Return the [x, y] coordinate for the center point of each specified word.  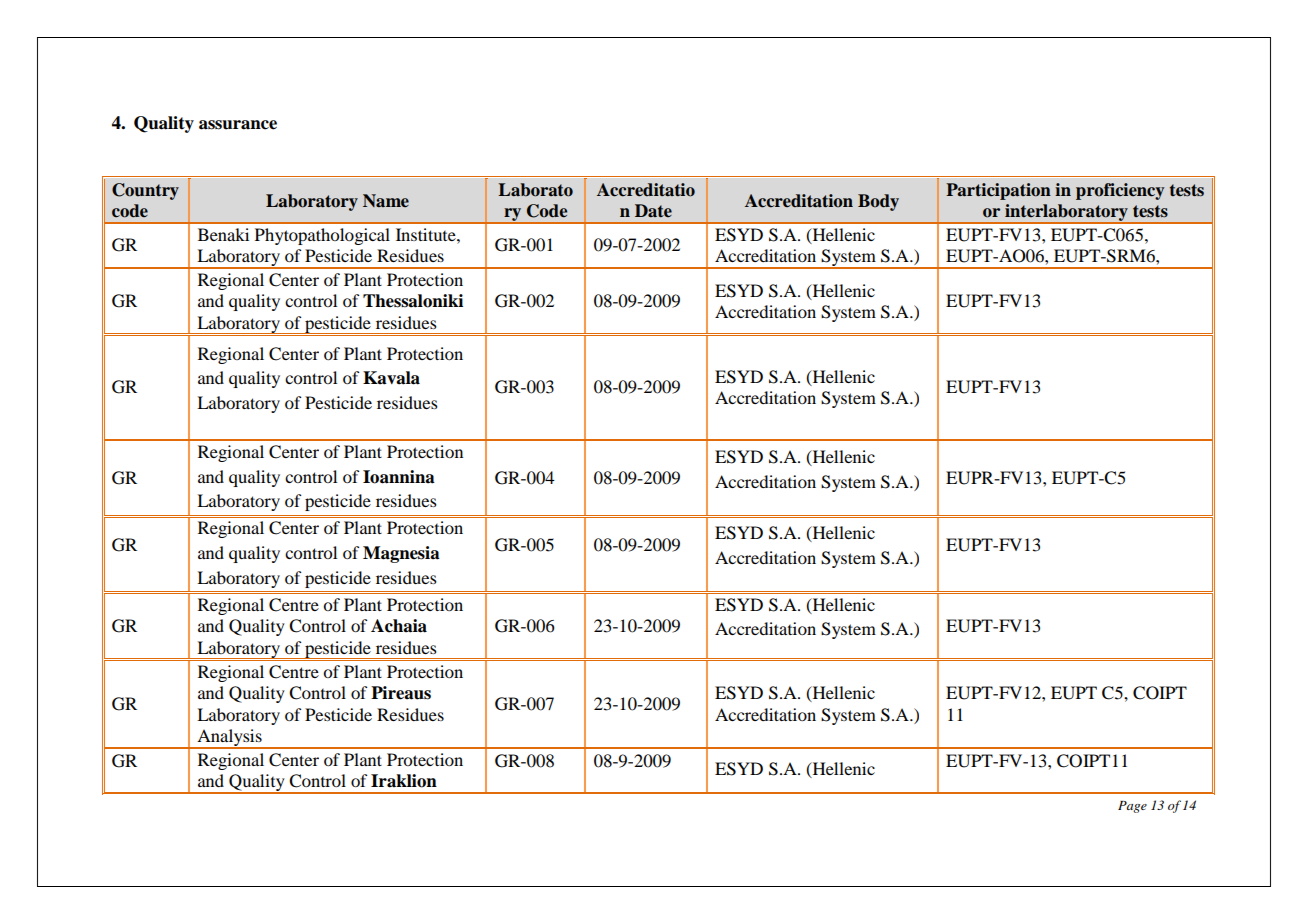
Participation [998, 191]
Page [1132, 807]
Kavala [391, 378]
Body [878, 202]
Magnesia [401, 554]
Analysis [229, 739]
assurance [238, 125]
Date [653, 210]
